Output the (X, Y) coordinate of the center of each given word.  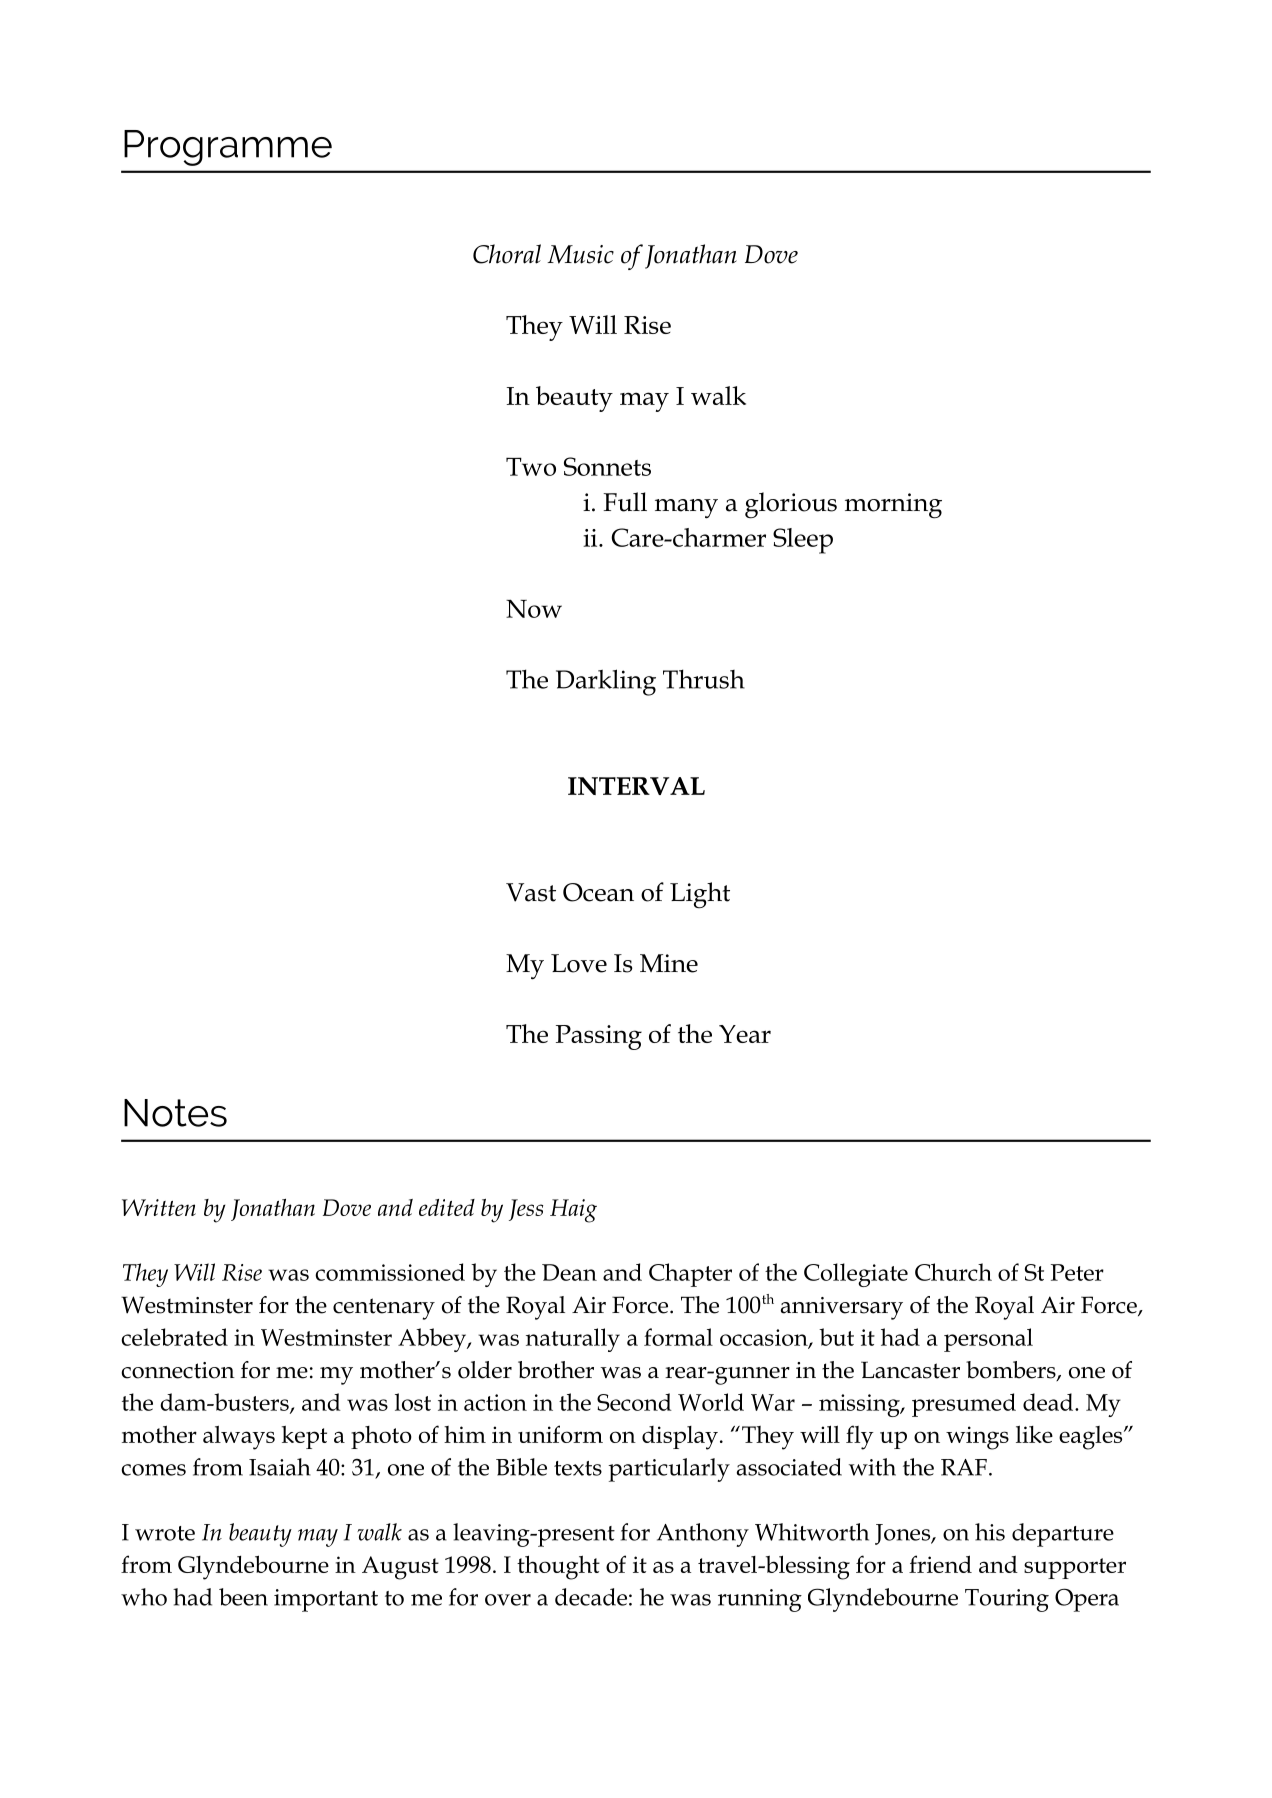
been (243, 1597)
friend (940, 1564)
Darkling (606, 682)
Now (534, 608)
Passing (599, 1037)
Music (580, 254)
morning (893, 506)
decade (591, 1597)
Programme (228, 148)
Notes (175, 1113)
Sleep (803, 541)
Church (953, 1272)
